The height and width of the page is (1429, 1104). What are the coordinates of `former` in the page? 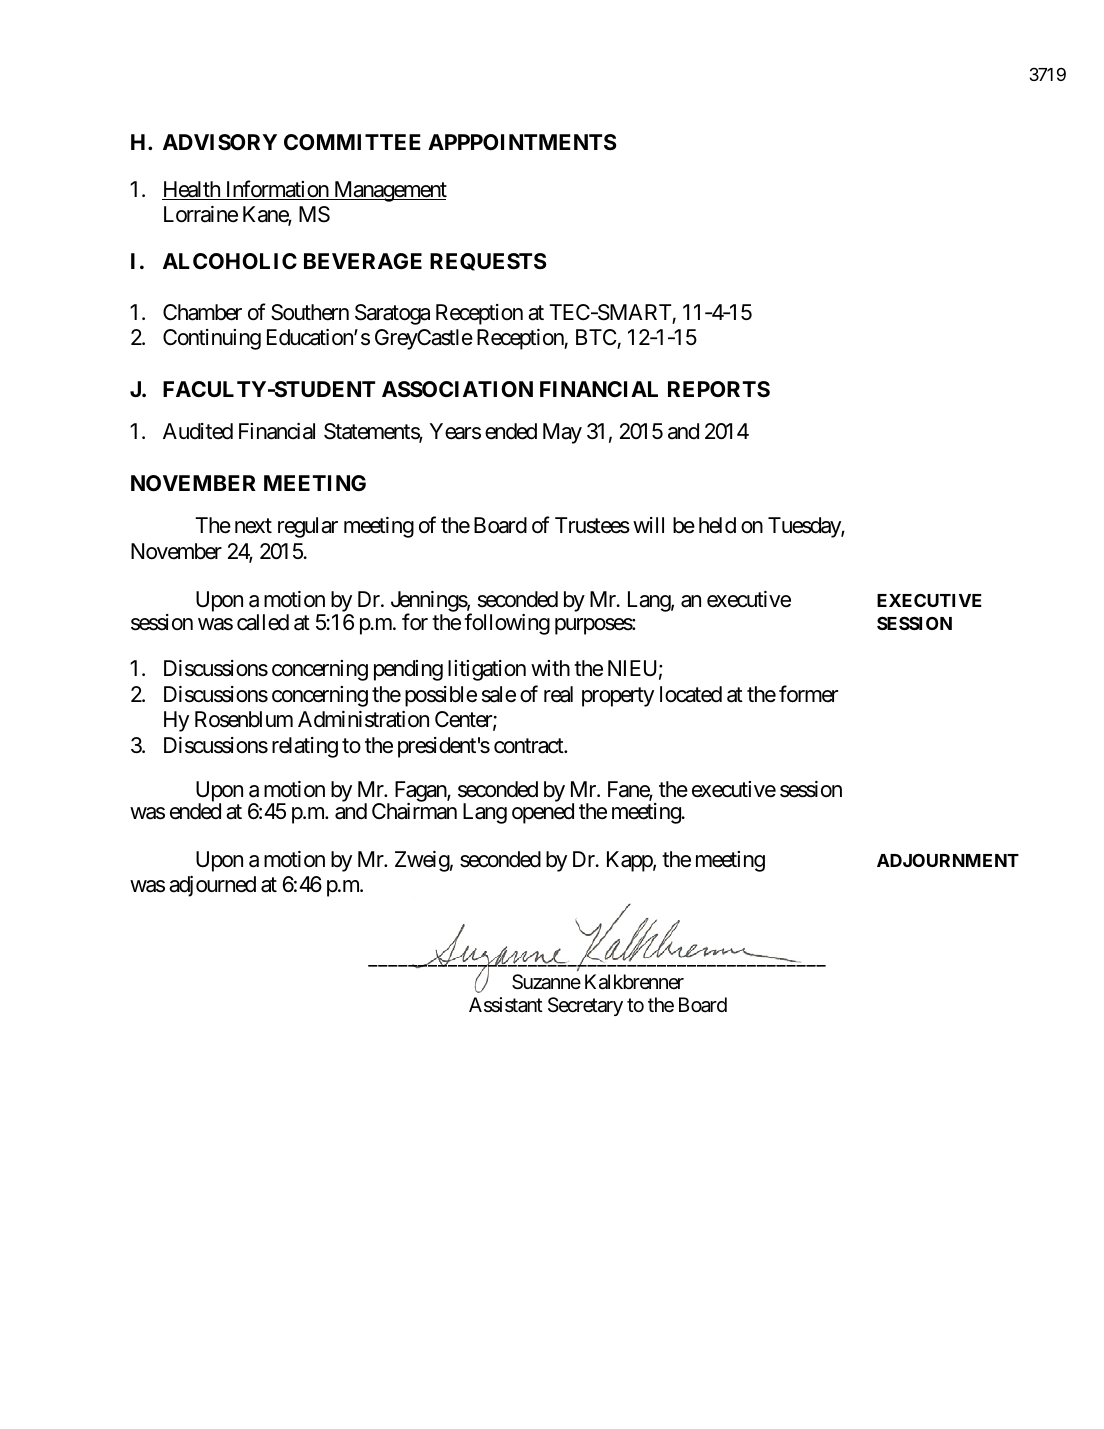 It's located at (808, 694).
